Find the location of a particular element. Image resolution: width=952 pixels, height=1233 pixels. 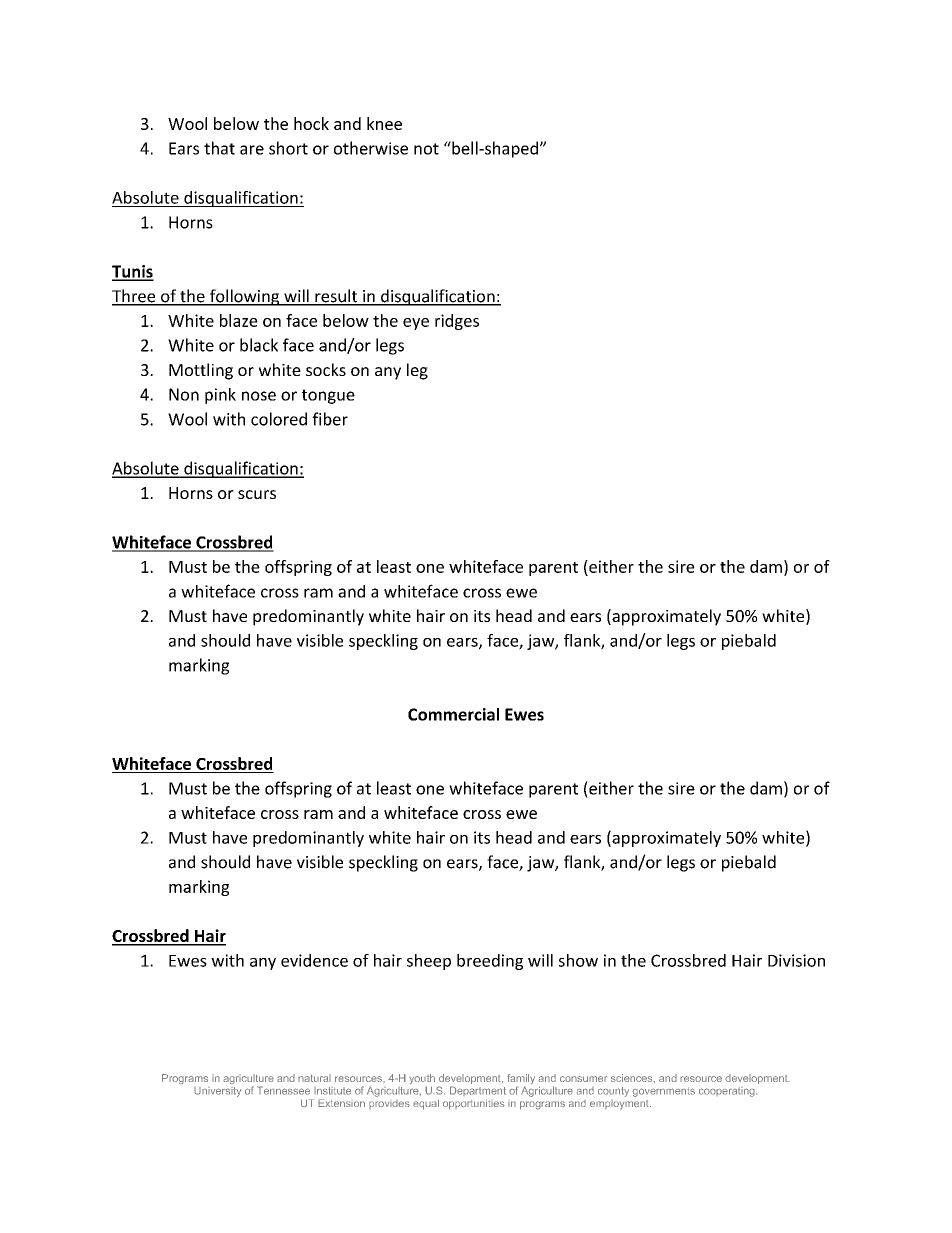

ridges is located at coordinates (457, 322).
